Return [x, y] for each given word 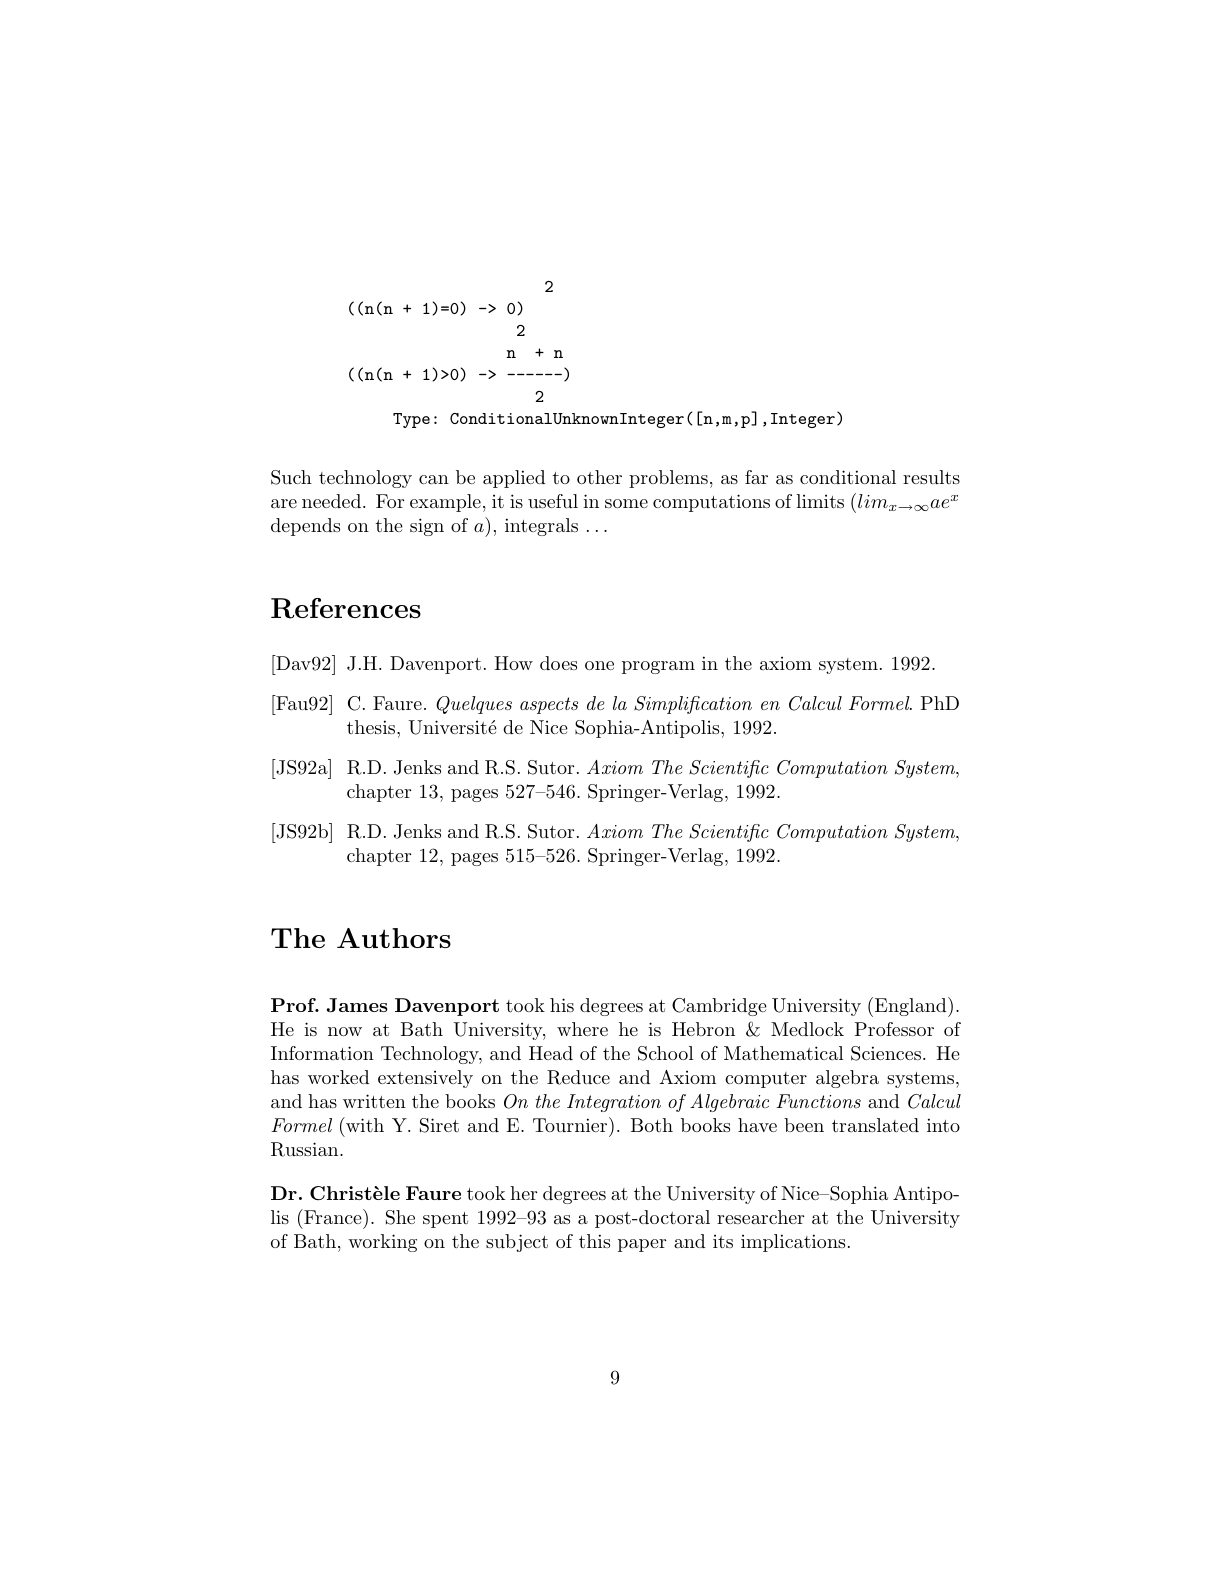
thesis [372, 727]
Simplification [693, 705]
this [594, 1241]
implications [793, 1243]
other [599, 477]
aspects [549, 705]
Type [411, 420]
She [400, 1217]
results [931, 477]
